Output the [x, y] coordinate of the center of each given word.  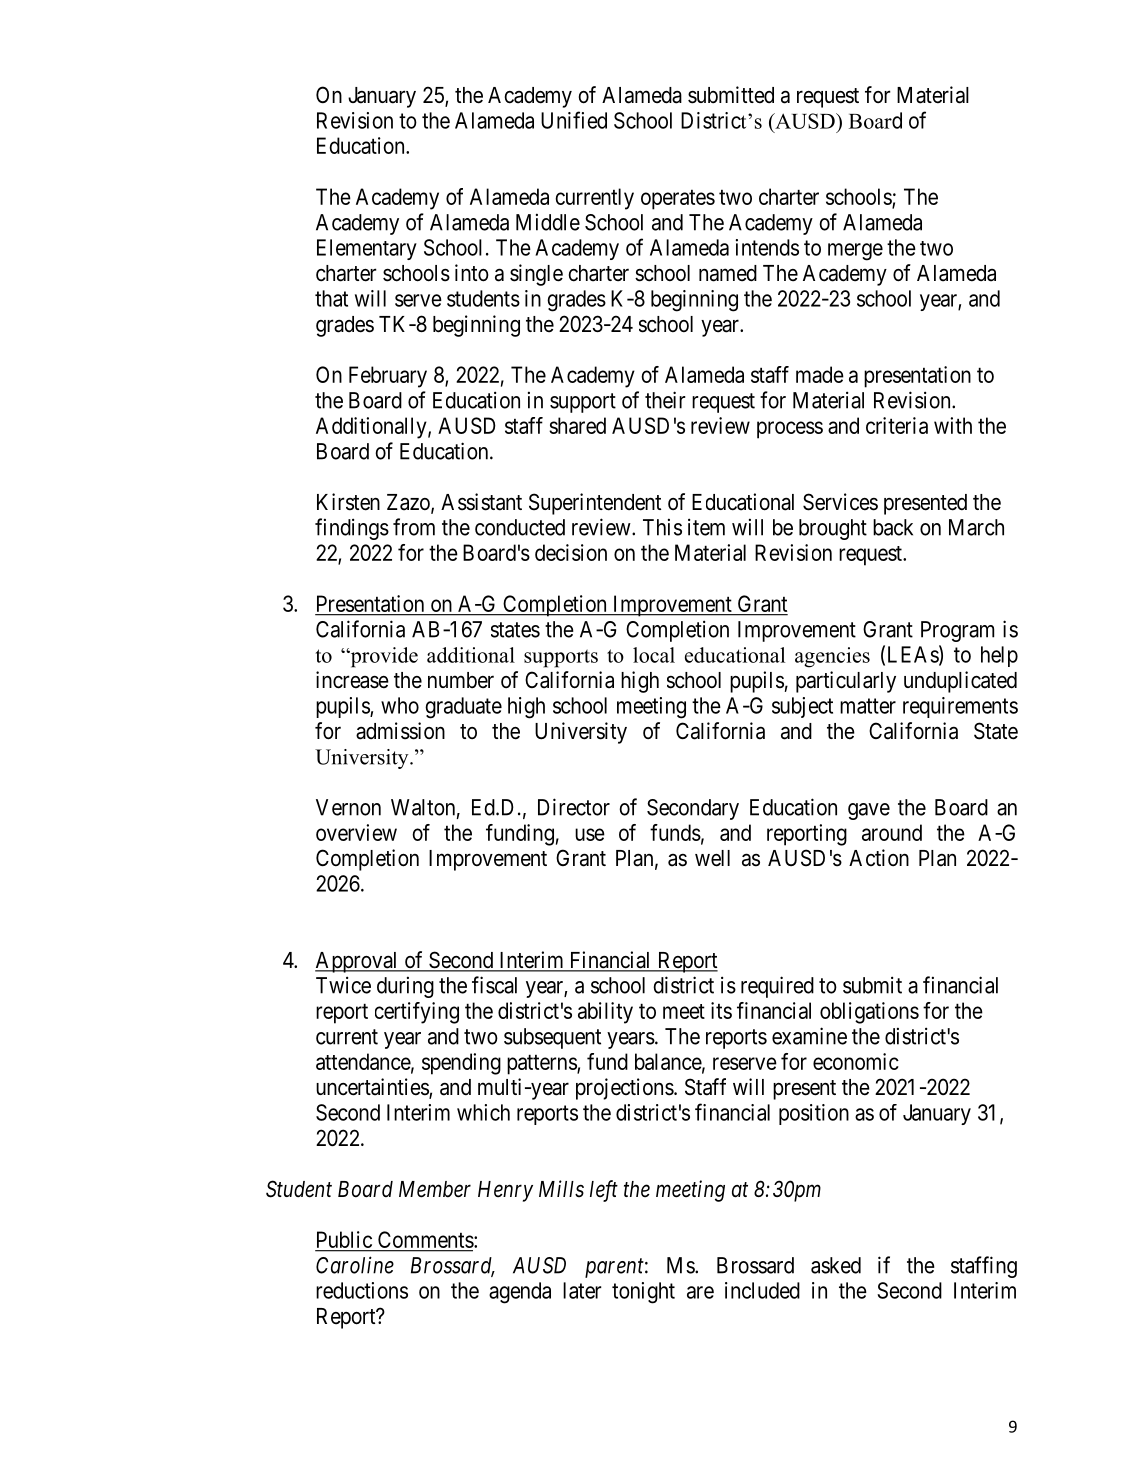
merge [855, 252]
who [400, 705]
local [654, 655]
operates [678, 199]
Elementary [367, 249]
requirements [960, 707]
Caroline [355, 1265]
